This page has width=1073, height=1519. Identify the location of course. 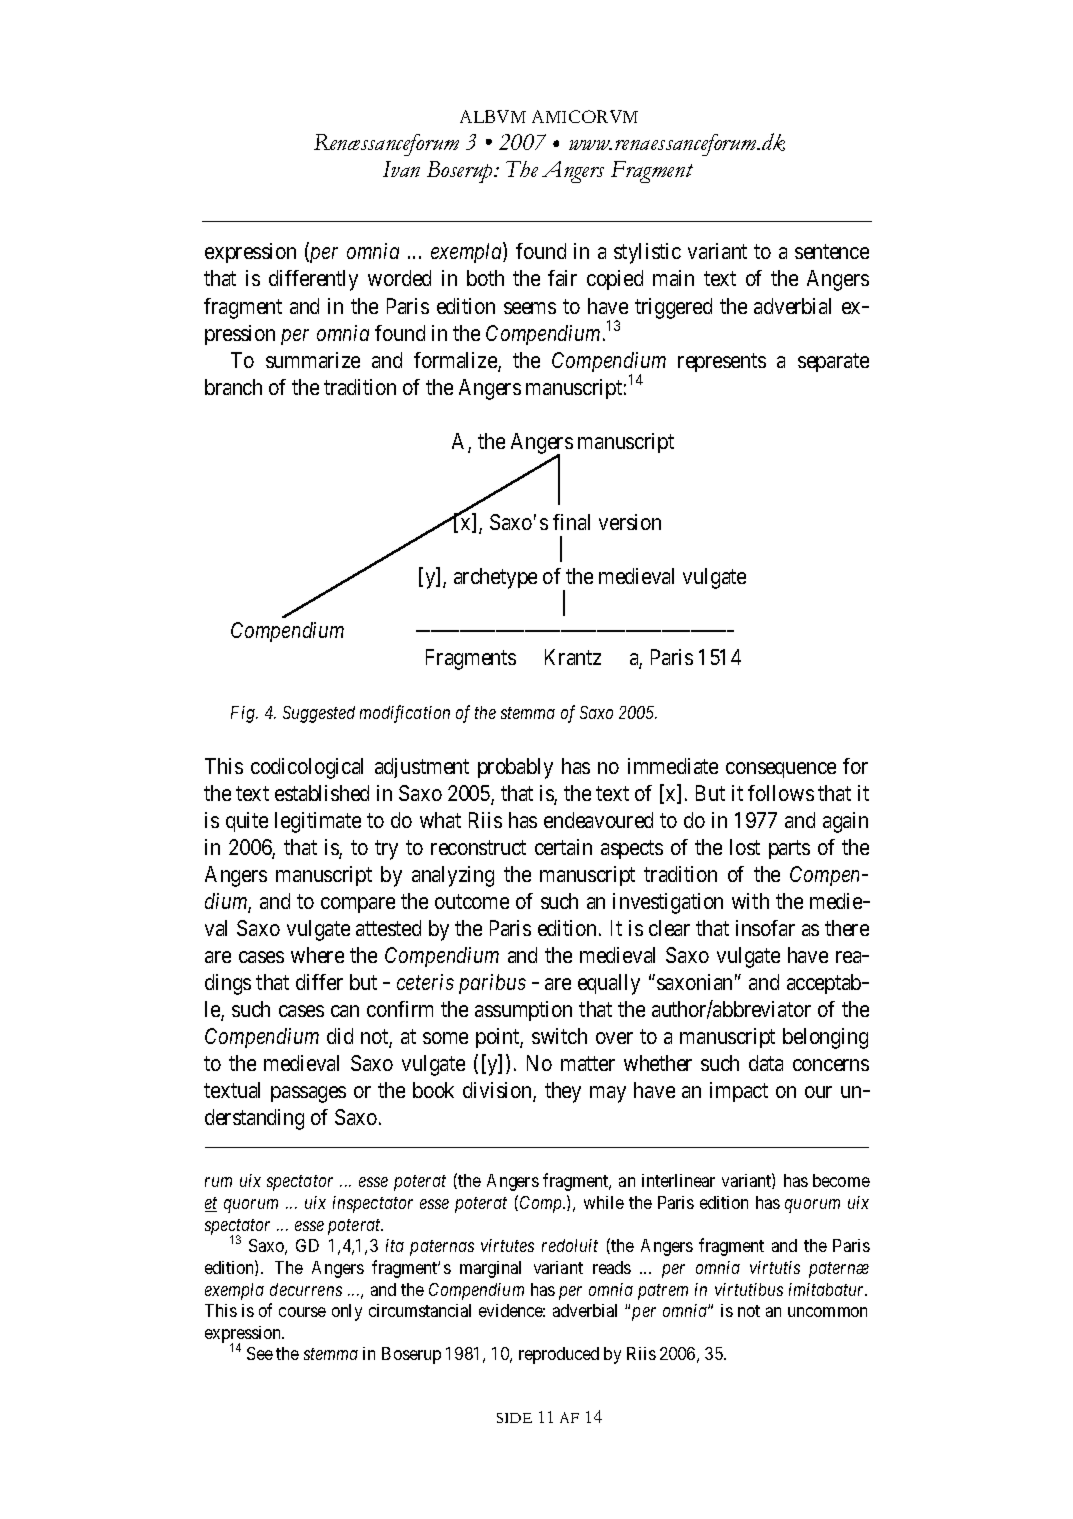
(302, 1312).
